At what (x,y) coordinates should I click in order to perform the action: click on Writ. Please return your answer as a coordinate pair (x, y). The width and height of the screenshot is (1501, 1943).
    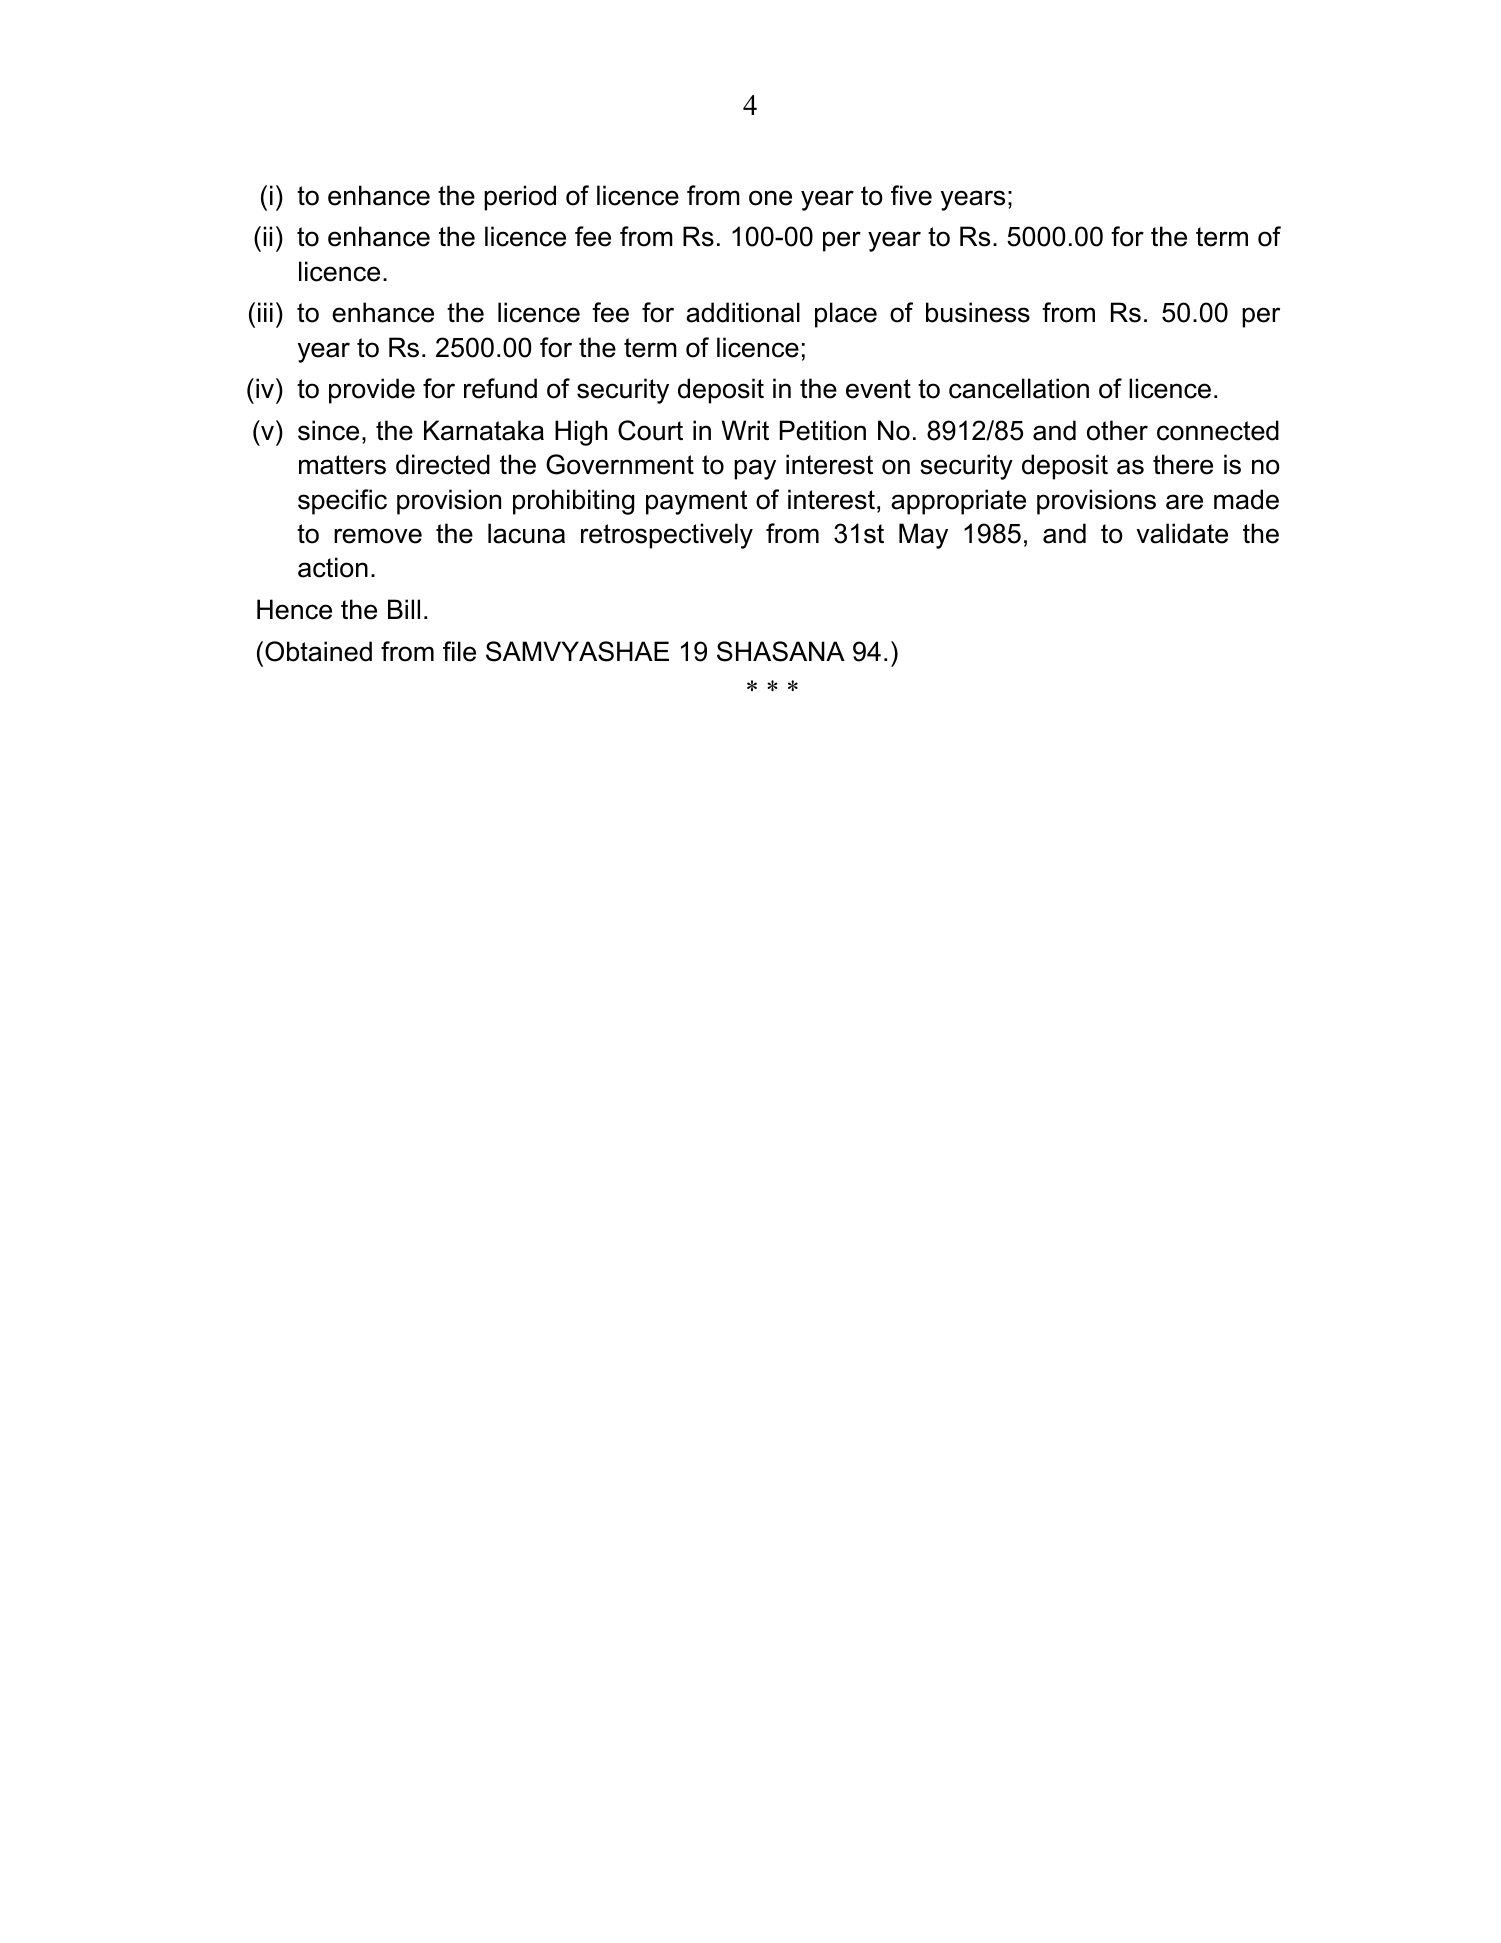
    Looking at the image, I should click on (745, 430).
